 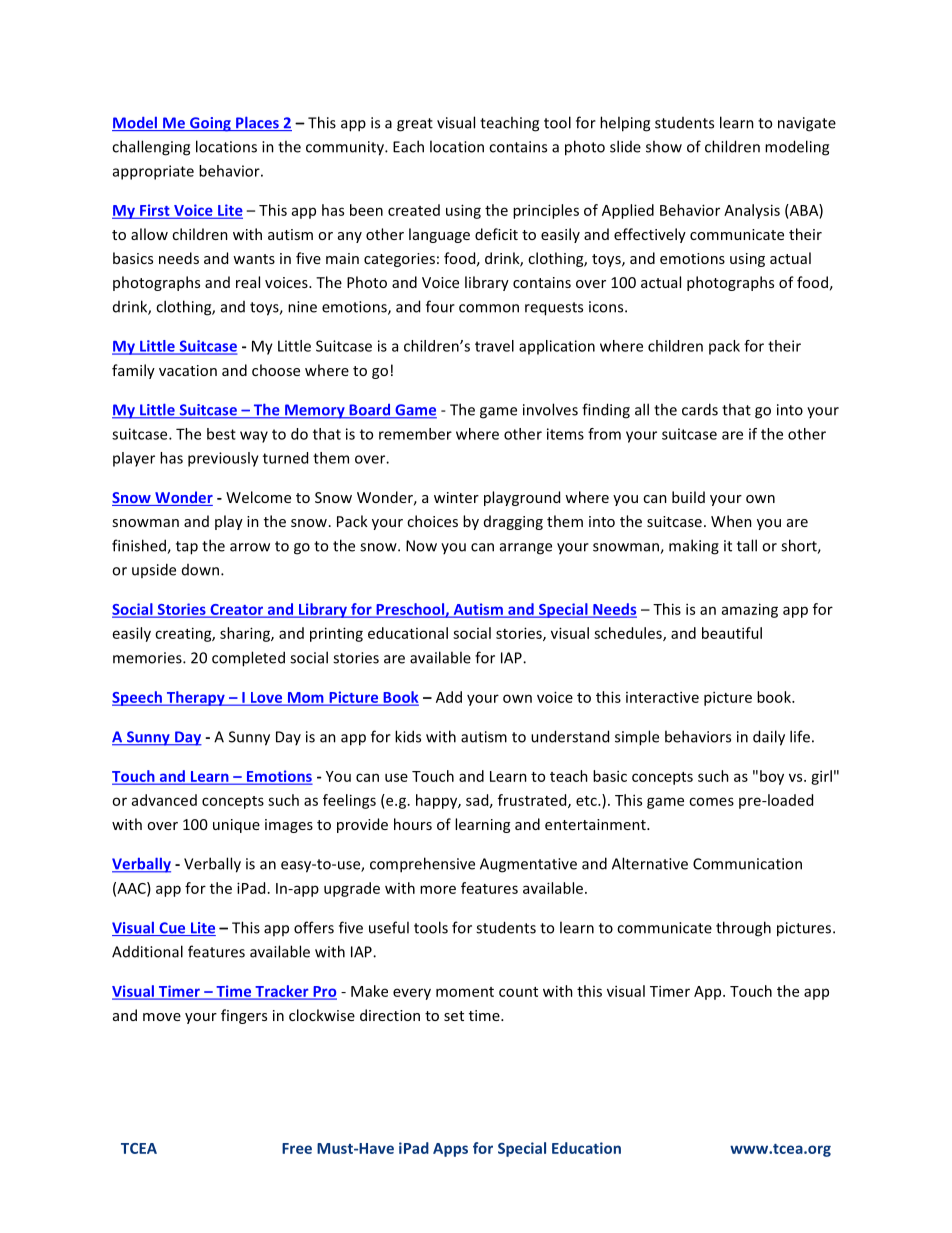 I want to click on show, so click(x=664, y=146).
